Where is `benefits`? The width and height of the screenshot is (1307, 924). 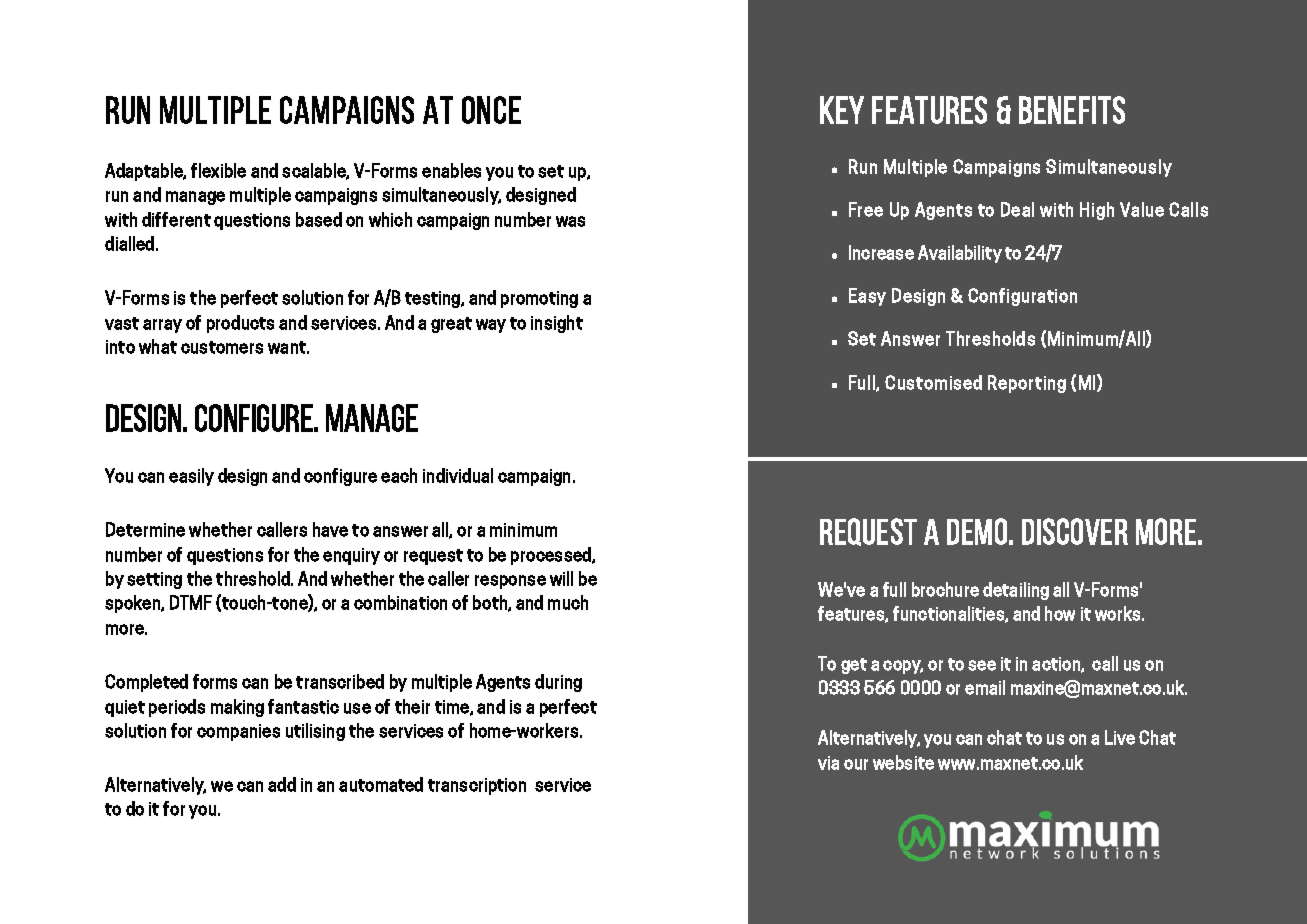
benefits is located at coordinates (1072, 110).
